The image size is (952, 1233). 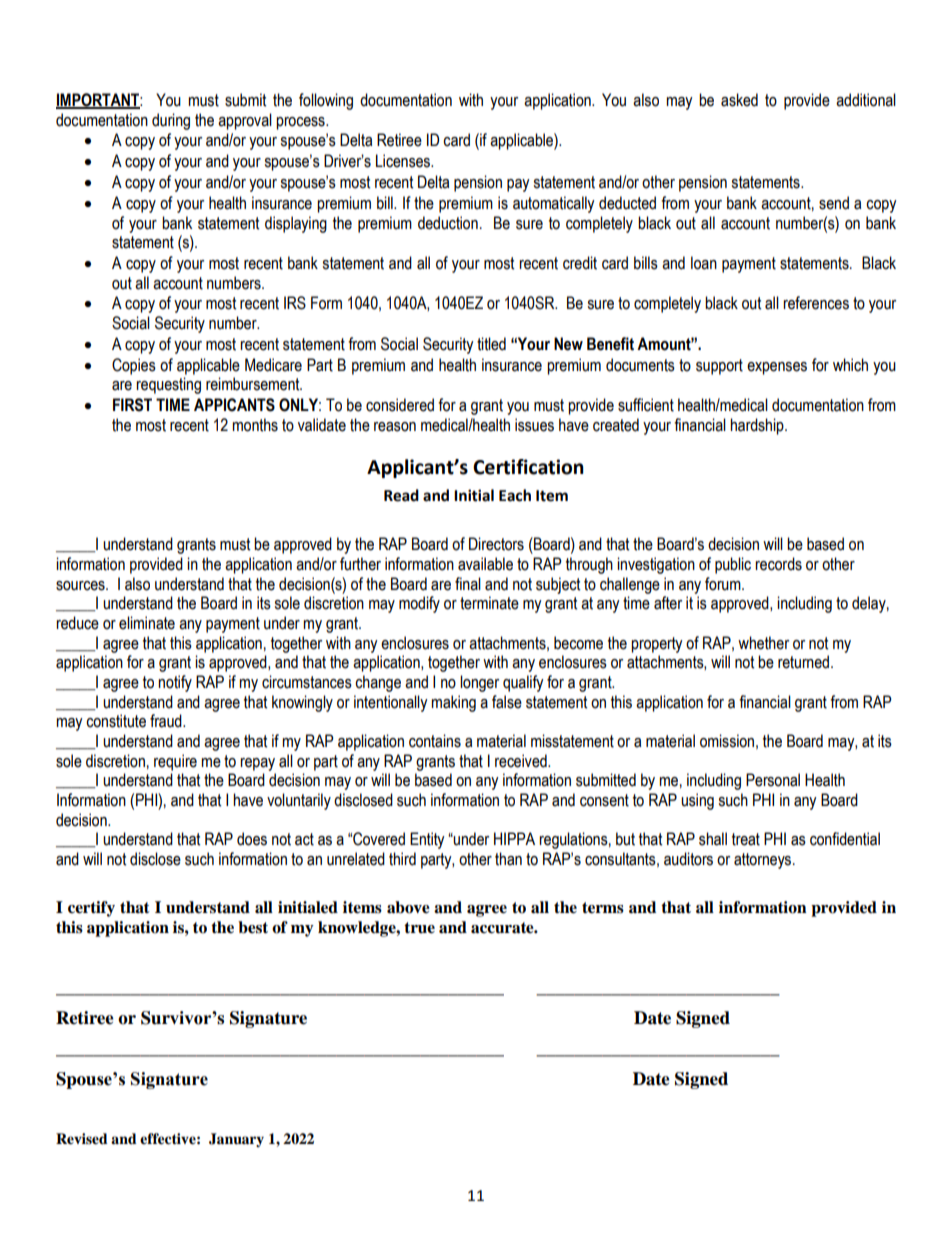 What do you see at coordinates (528, 467) in the document?
I see `Certification` at bounding box center [528, 467].
